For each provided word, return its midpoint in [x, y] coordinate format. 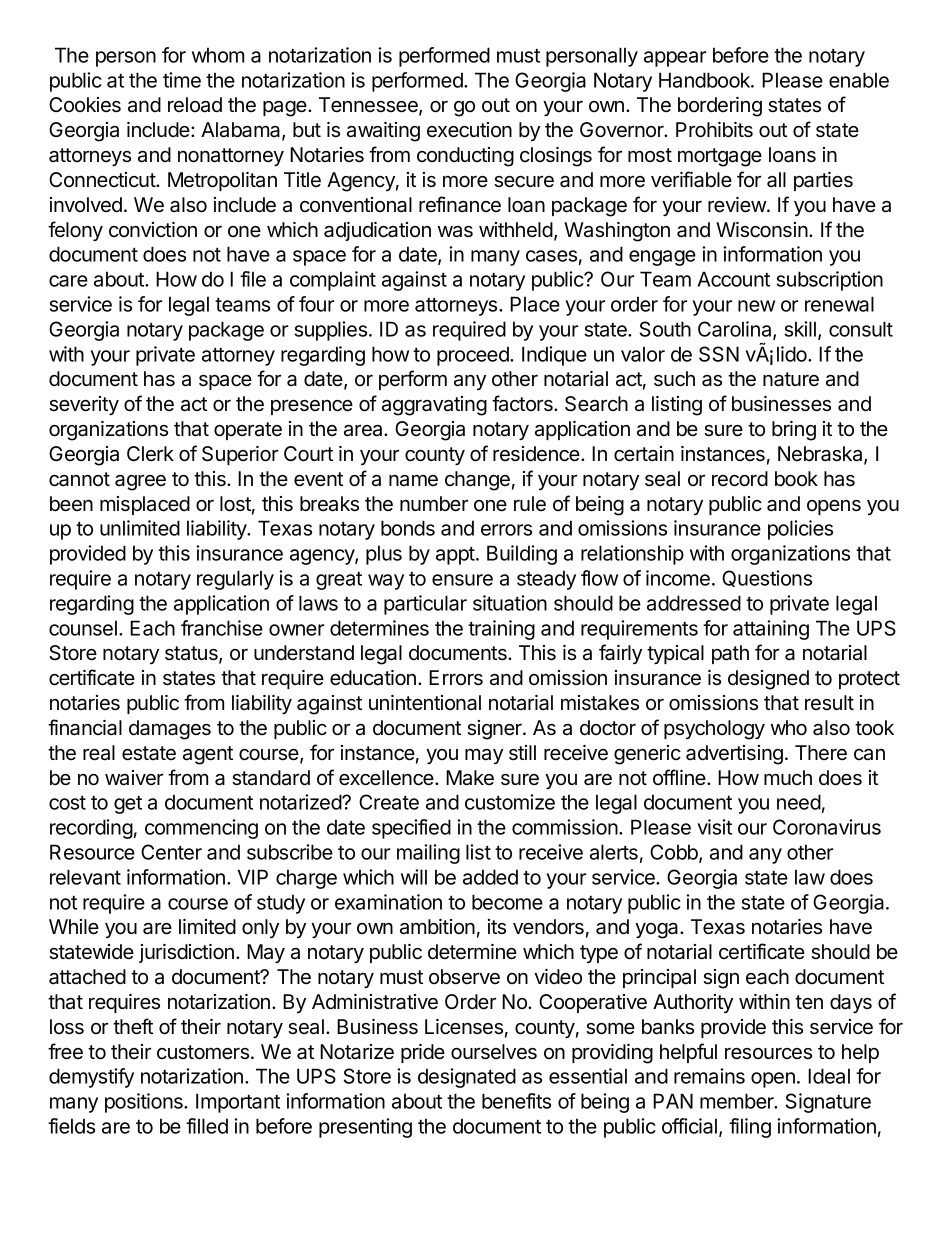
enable [859, 80]
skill [800, 329]
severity [84, 405]
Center [171, 852]
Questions [767, 578]
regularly [235, 580]
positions [145, 1103]
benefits [516, 1101]
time [182, 80]
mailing [428, 854]
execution [469, 130]
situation [510, 603]
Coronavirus [827, 827]
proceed [474, 356]
